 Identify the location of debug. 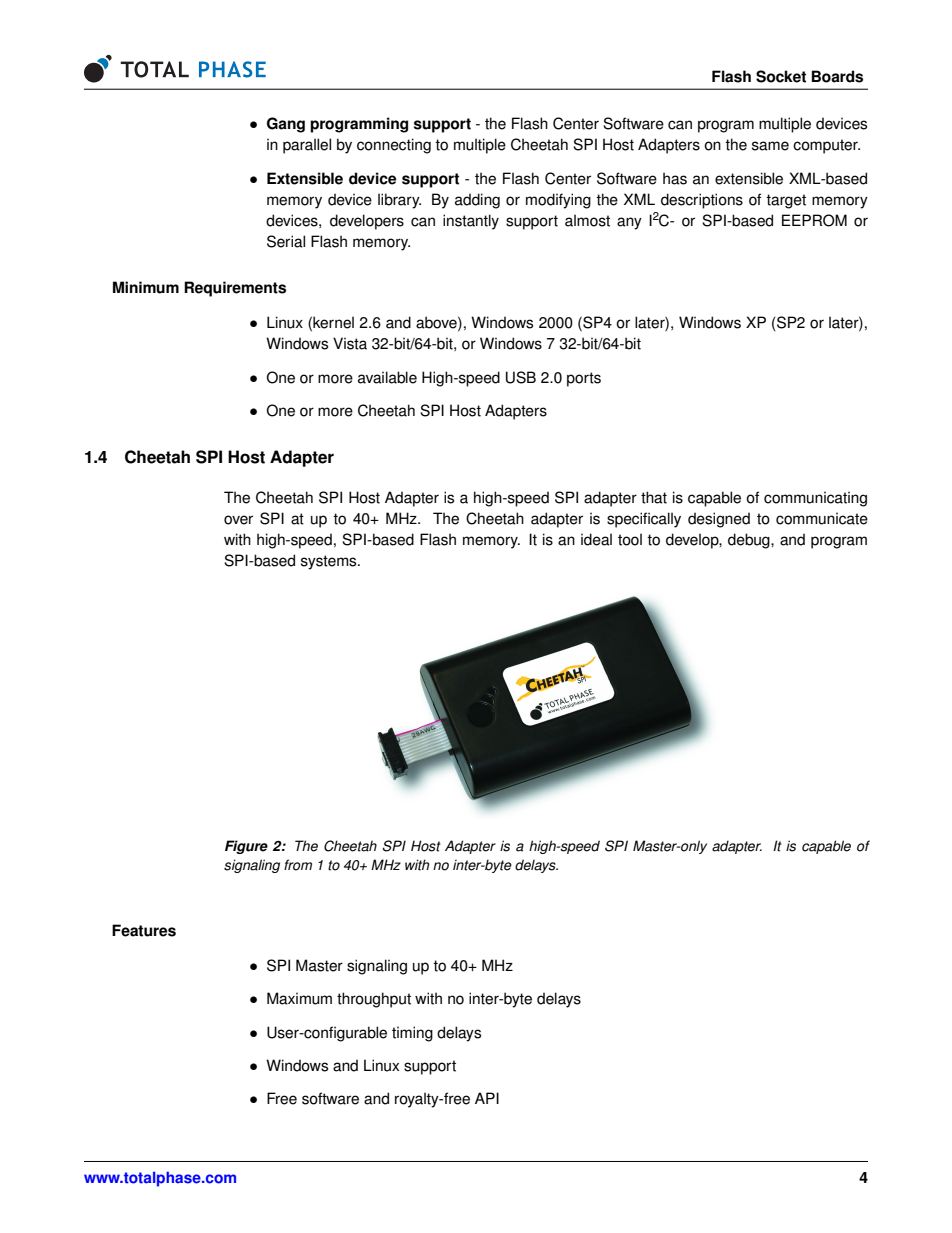
(750, 541).
